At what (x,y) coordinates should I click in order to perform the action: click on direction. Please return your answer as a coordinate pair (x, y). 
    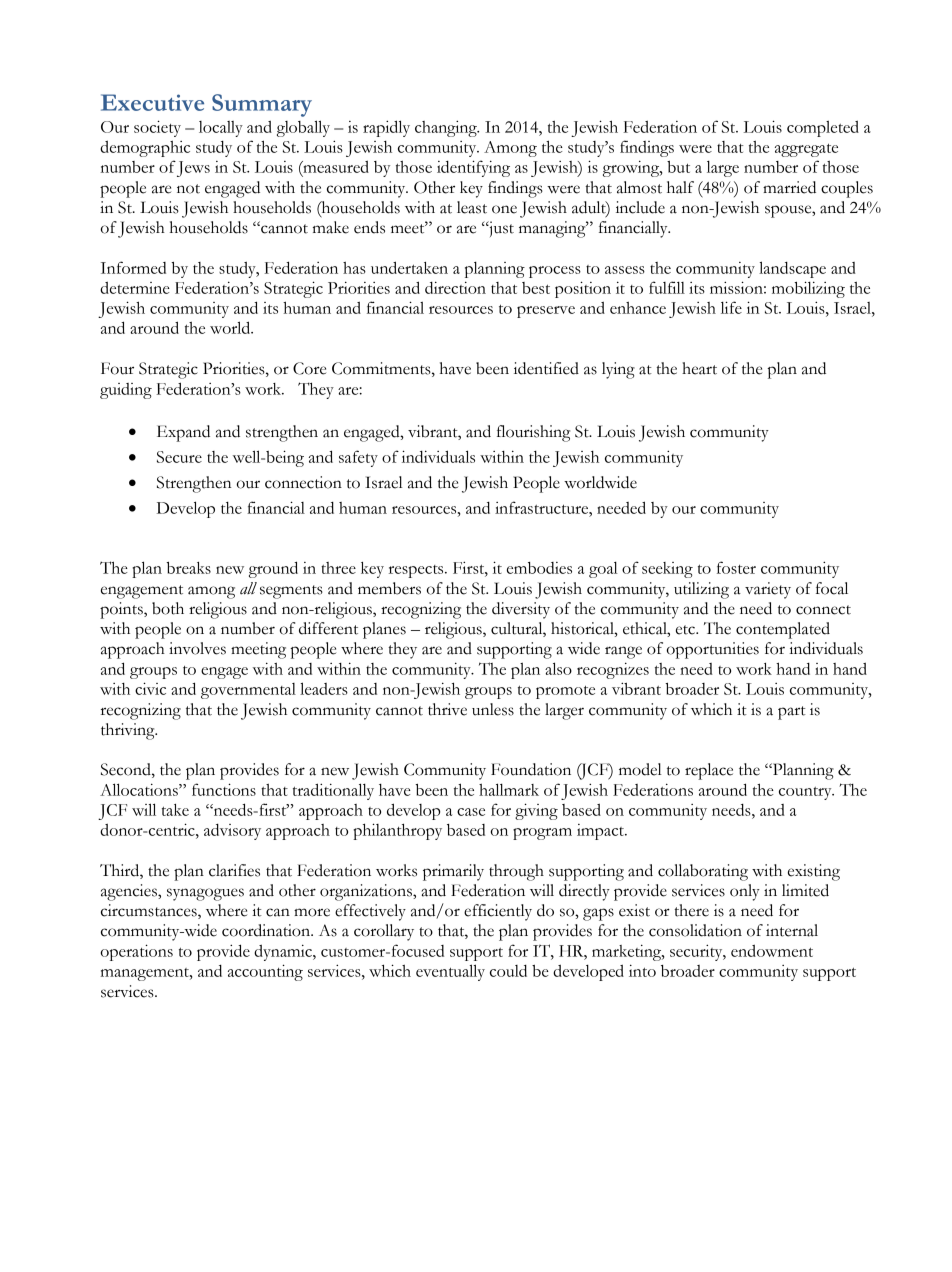
    Looking at the image, I should click on (455, 287).
